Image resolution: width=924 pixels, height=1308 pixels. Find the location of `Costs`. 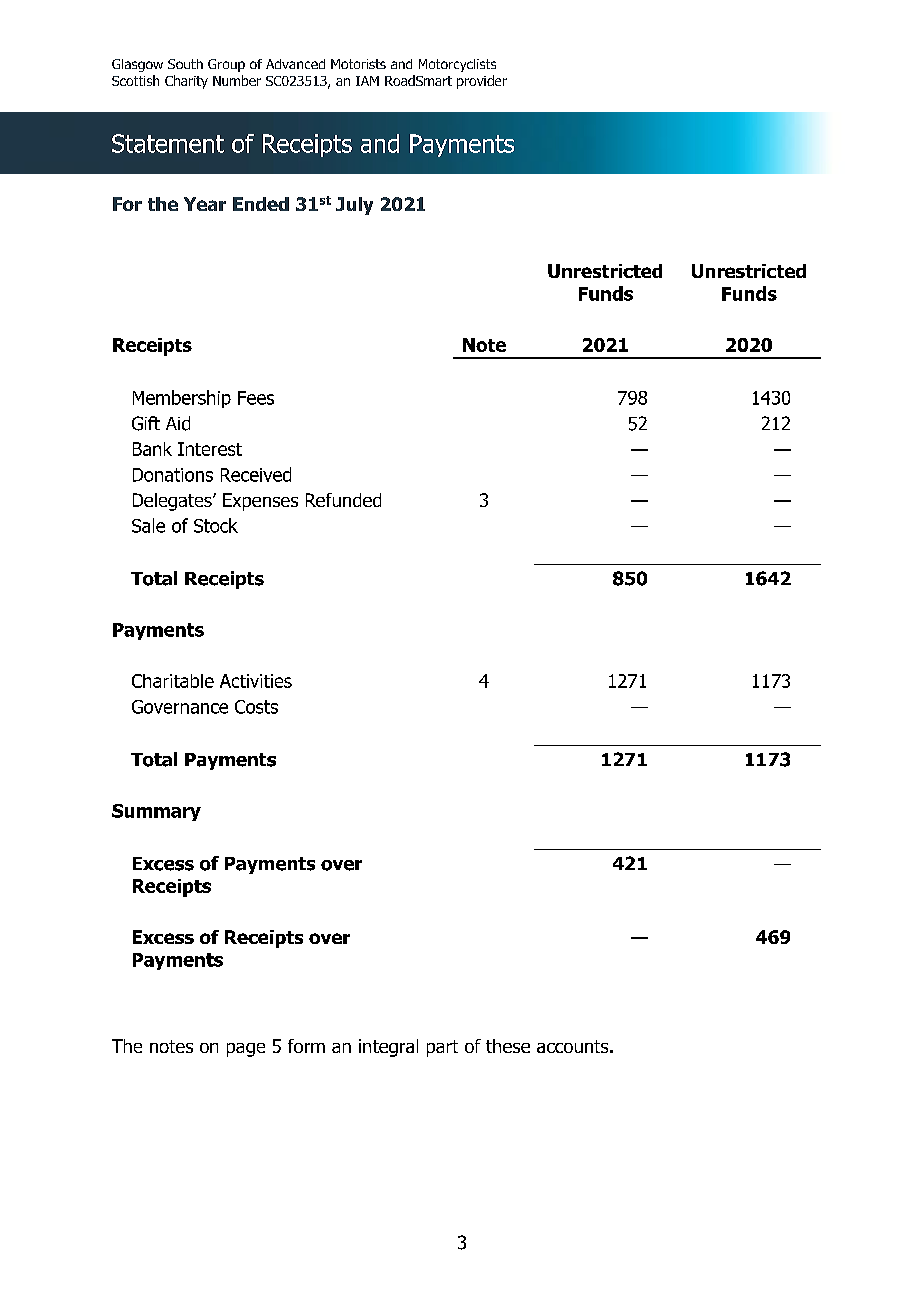

Costs is located at coordinates (256, 707).
